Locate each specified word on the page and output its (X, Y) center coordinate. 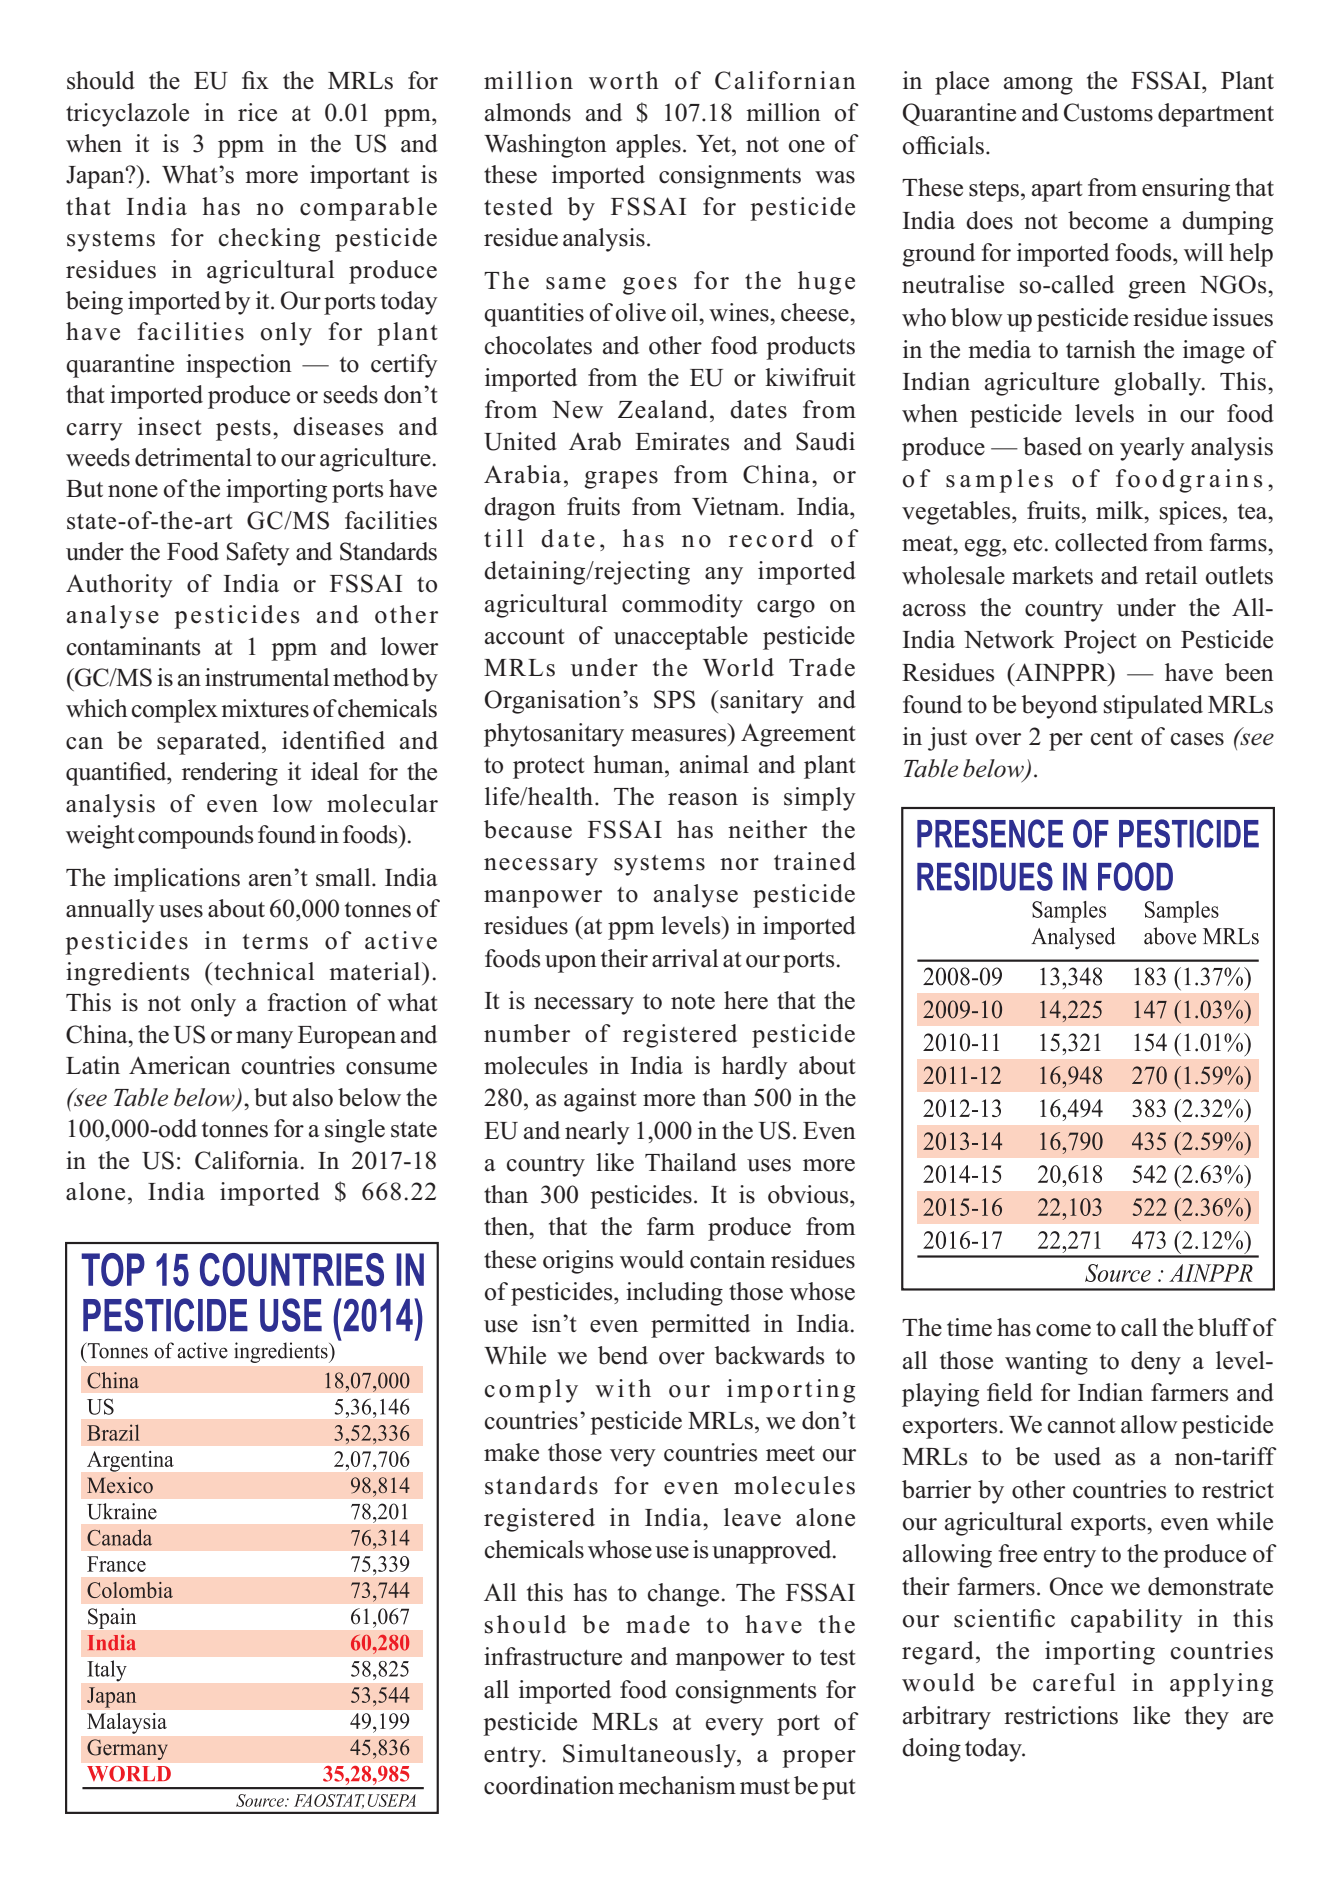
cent (1112, 738)
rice (257, 112)
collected (1101, 542)
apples (648, 146)
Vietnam (737, 506)
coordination (549, 1785)
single (355, 1131)
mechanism (677, 1785)
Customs (1108, 112)
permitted (700, 1326)
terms (275, 942)
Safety (258, 554)
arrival (685, 958)
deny (1156, 1363)
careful (1074, 1682)
